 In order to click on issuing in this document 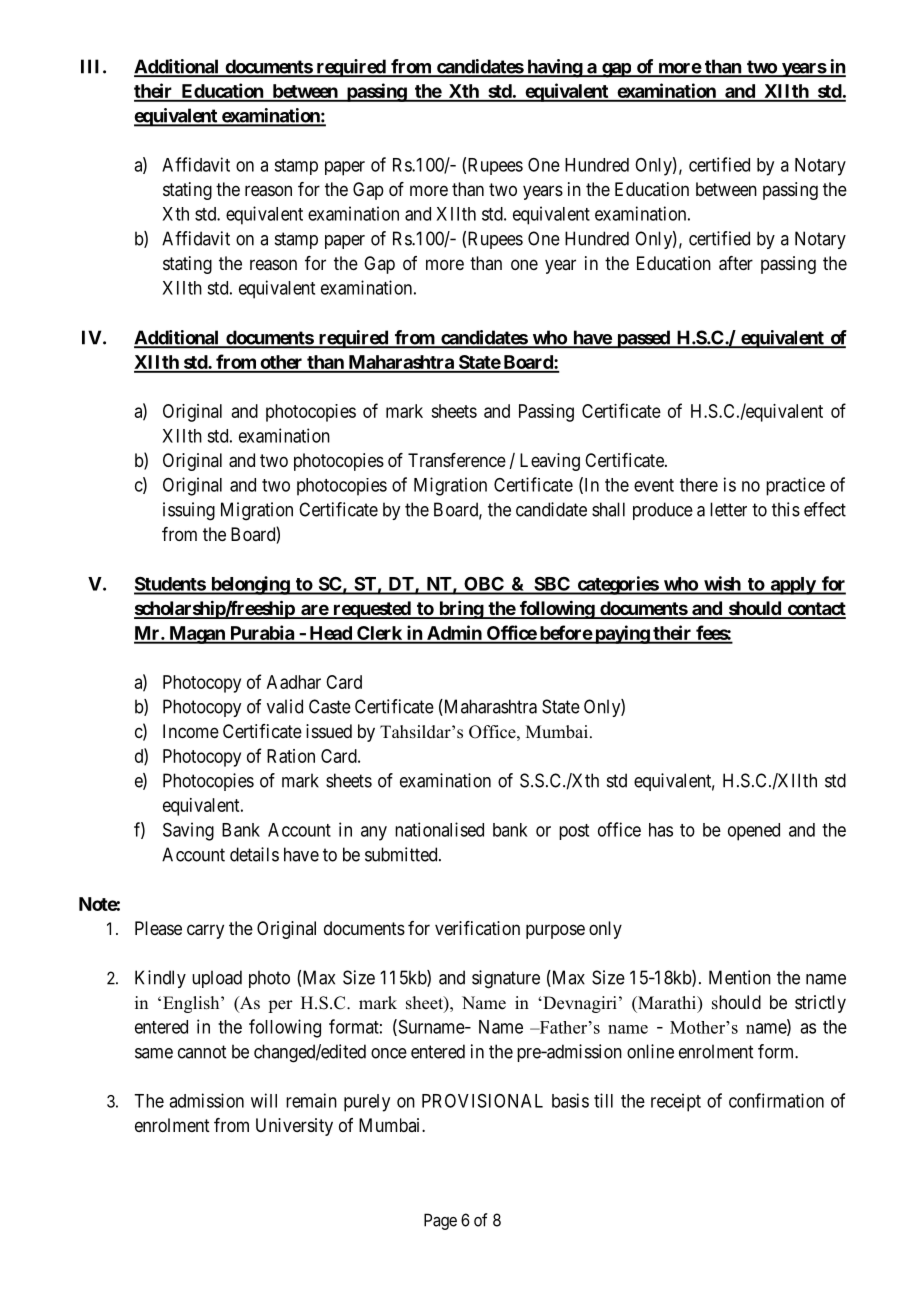, I will do `click(189, 511)`.
